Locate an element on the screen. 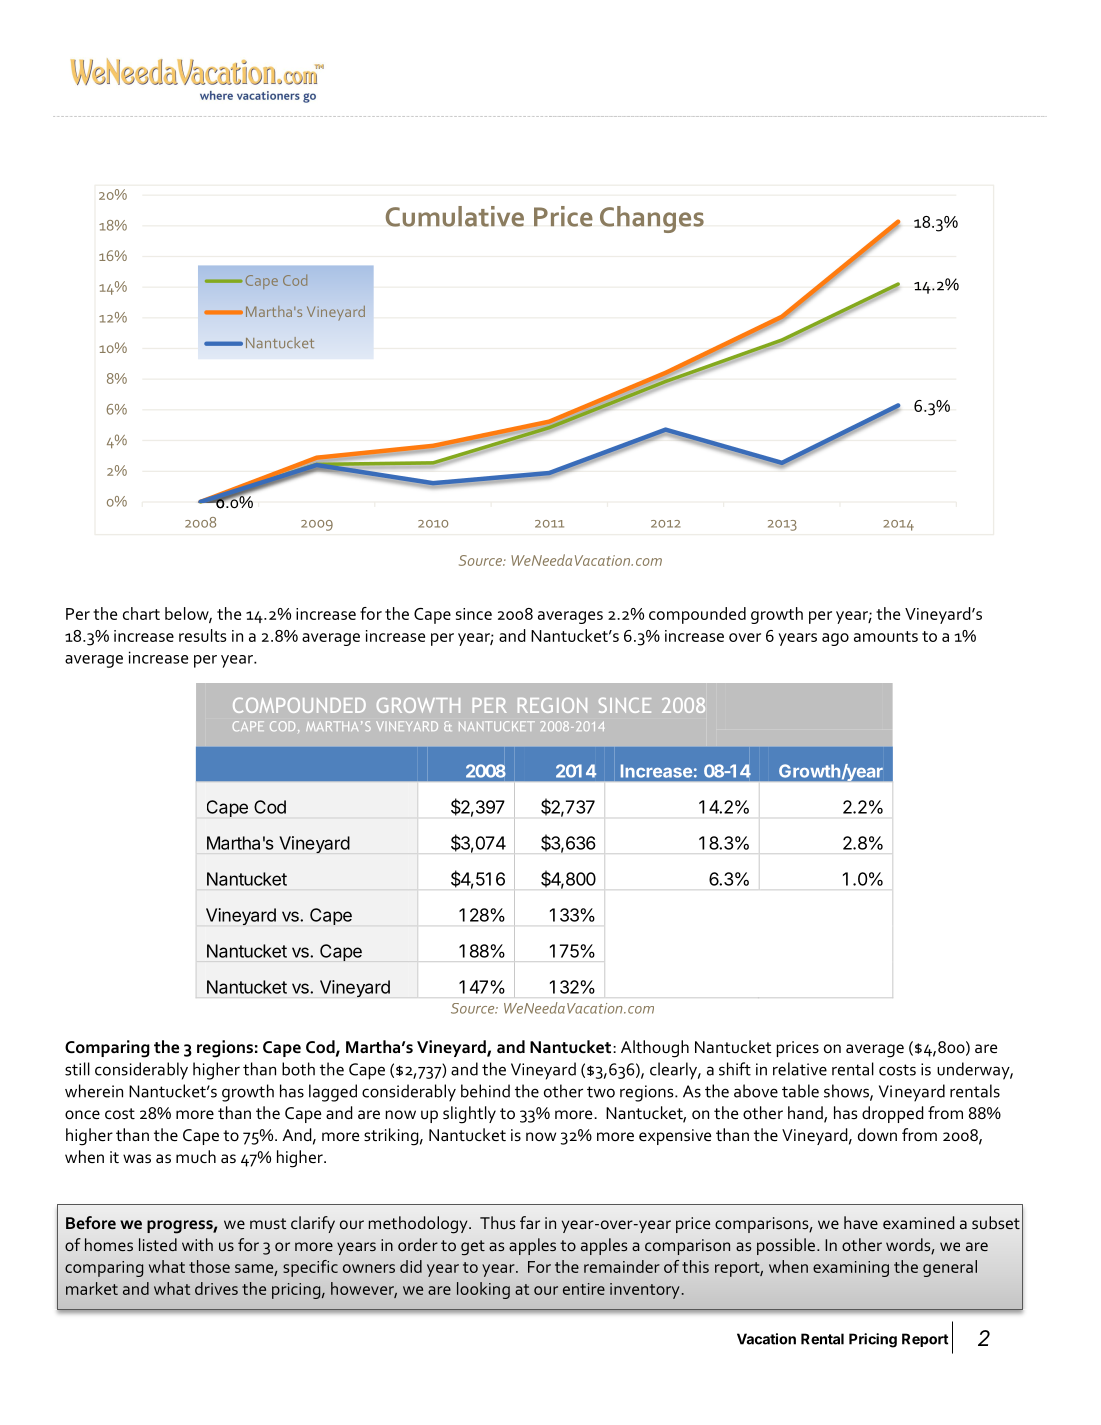 The width and height of the screenshot is (1101, 1425). relative is located at coordinates (800, 1069).
